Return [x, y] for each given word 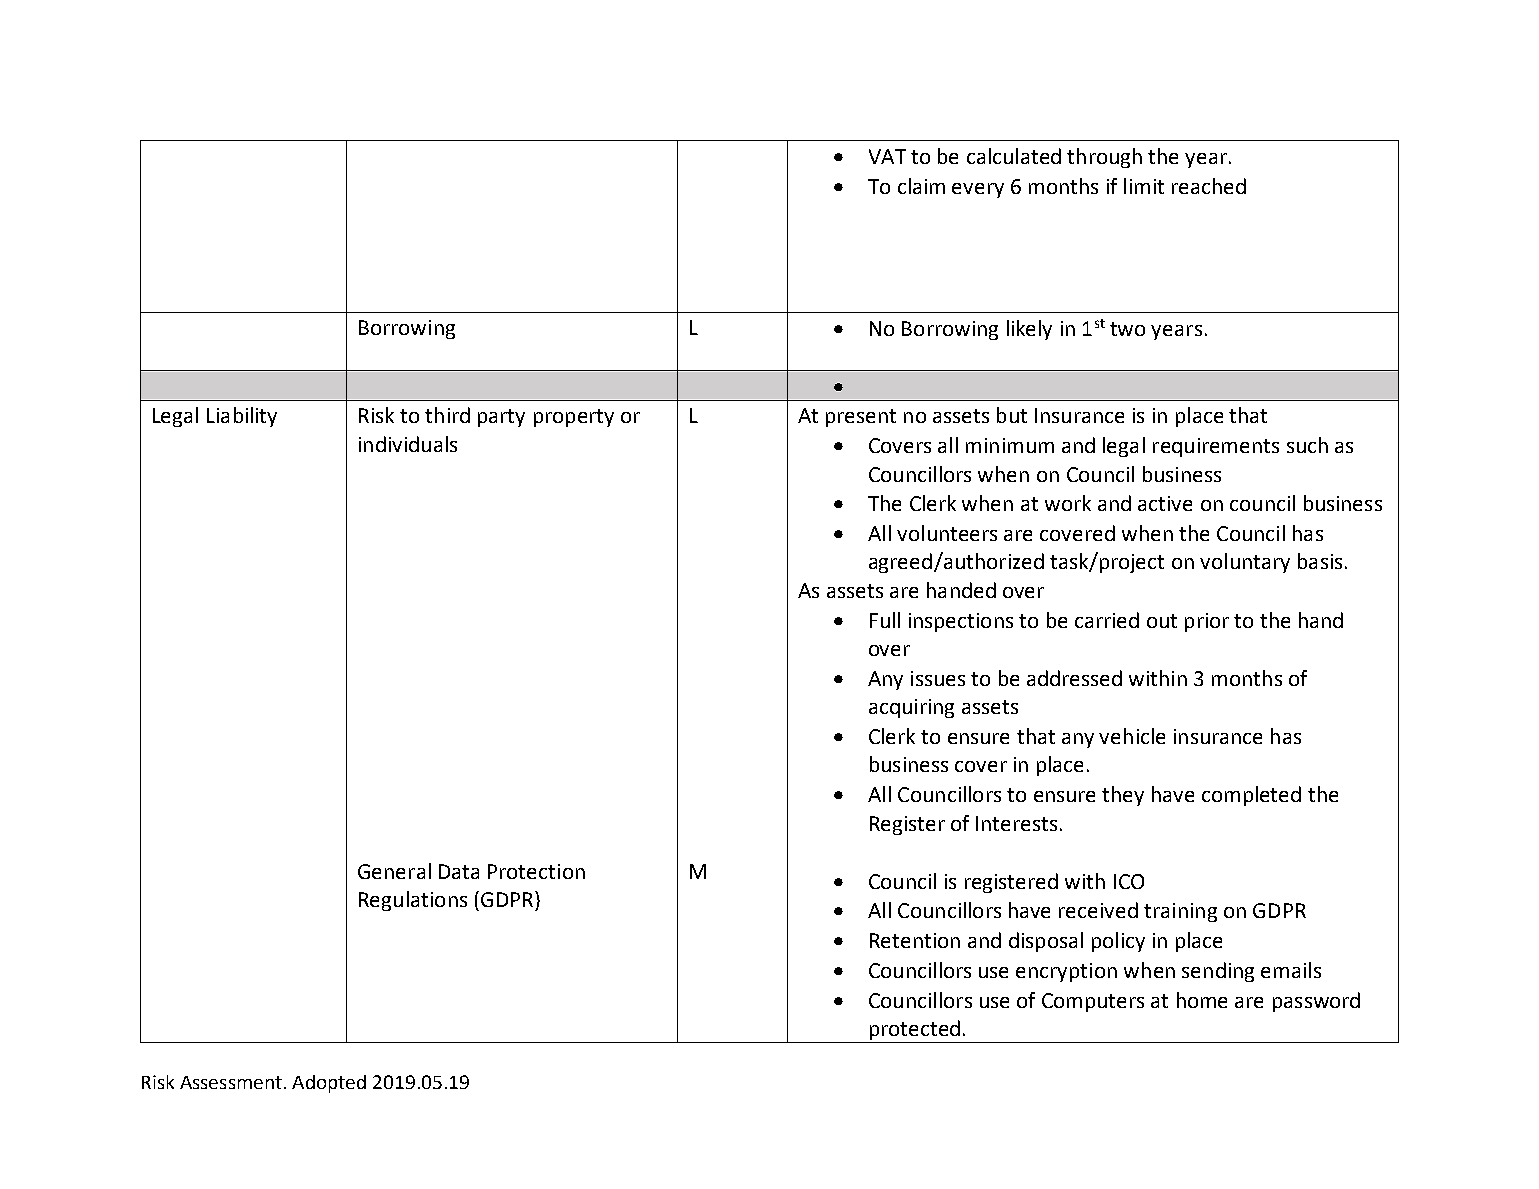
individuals [408, 444]
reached [1209, 186]
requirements [1216, 447]
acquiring [911, 708]
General [394, 871]
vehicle [1132, 736]
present [861, 418]
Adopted [329, 1084]
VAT [887, 156]
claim [921, 186]
